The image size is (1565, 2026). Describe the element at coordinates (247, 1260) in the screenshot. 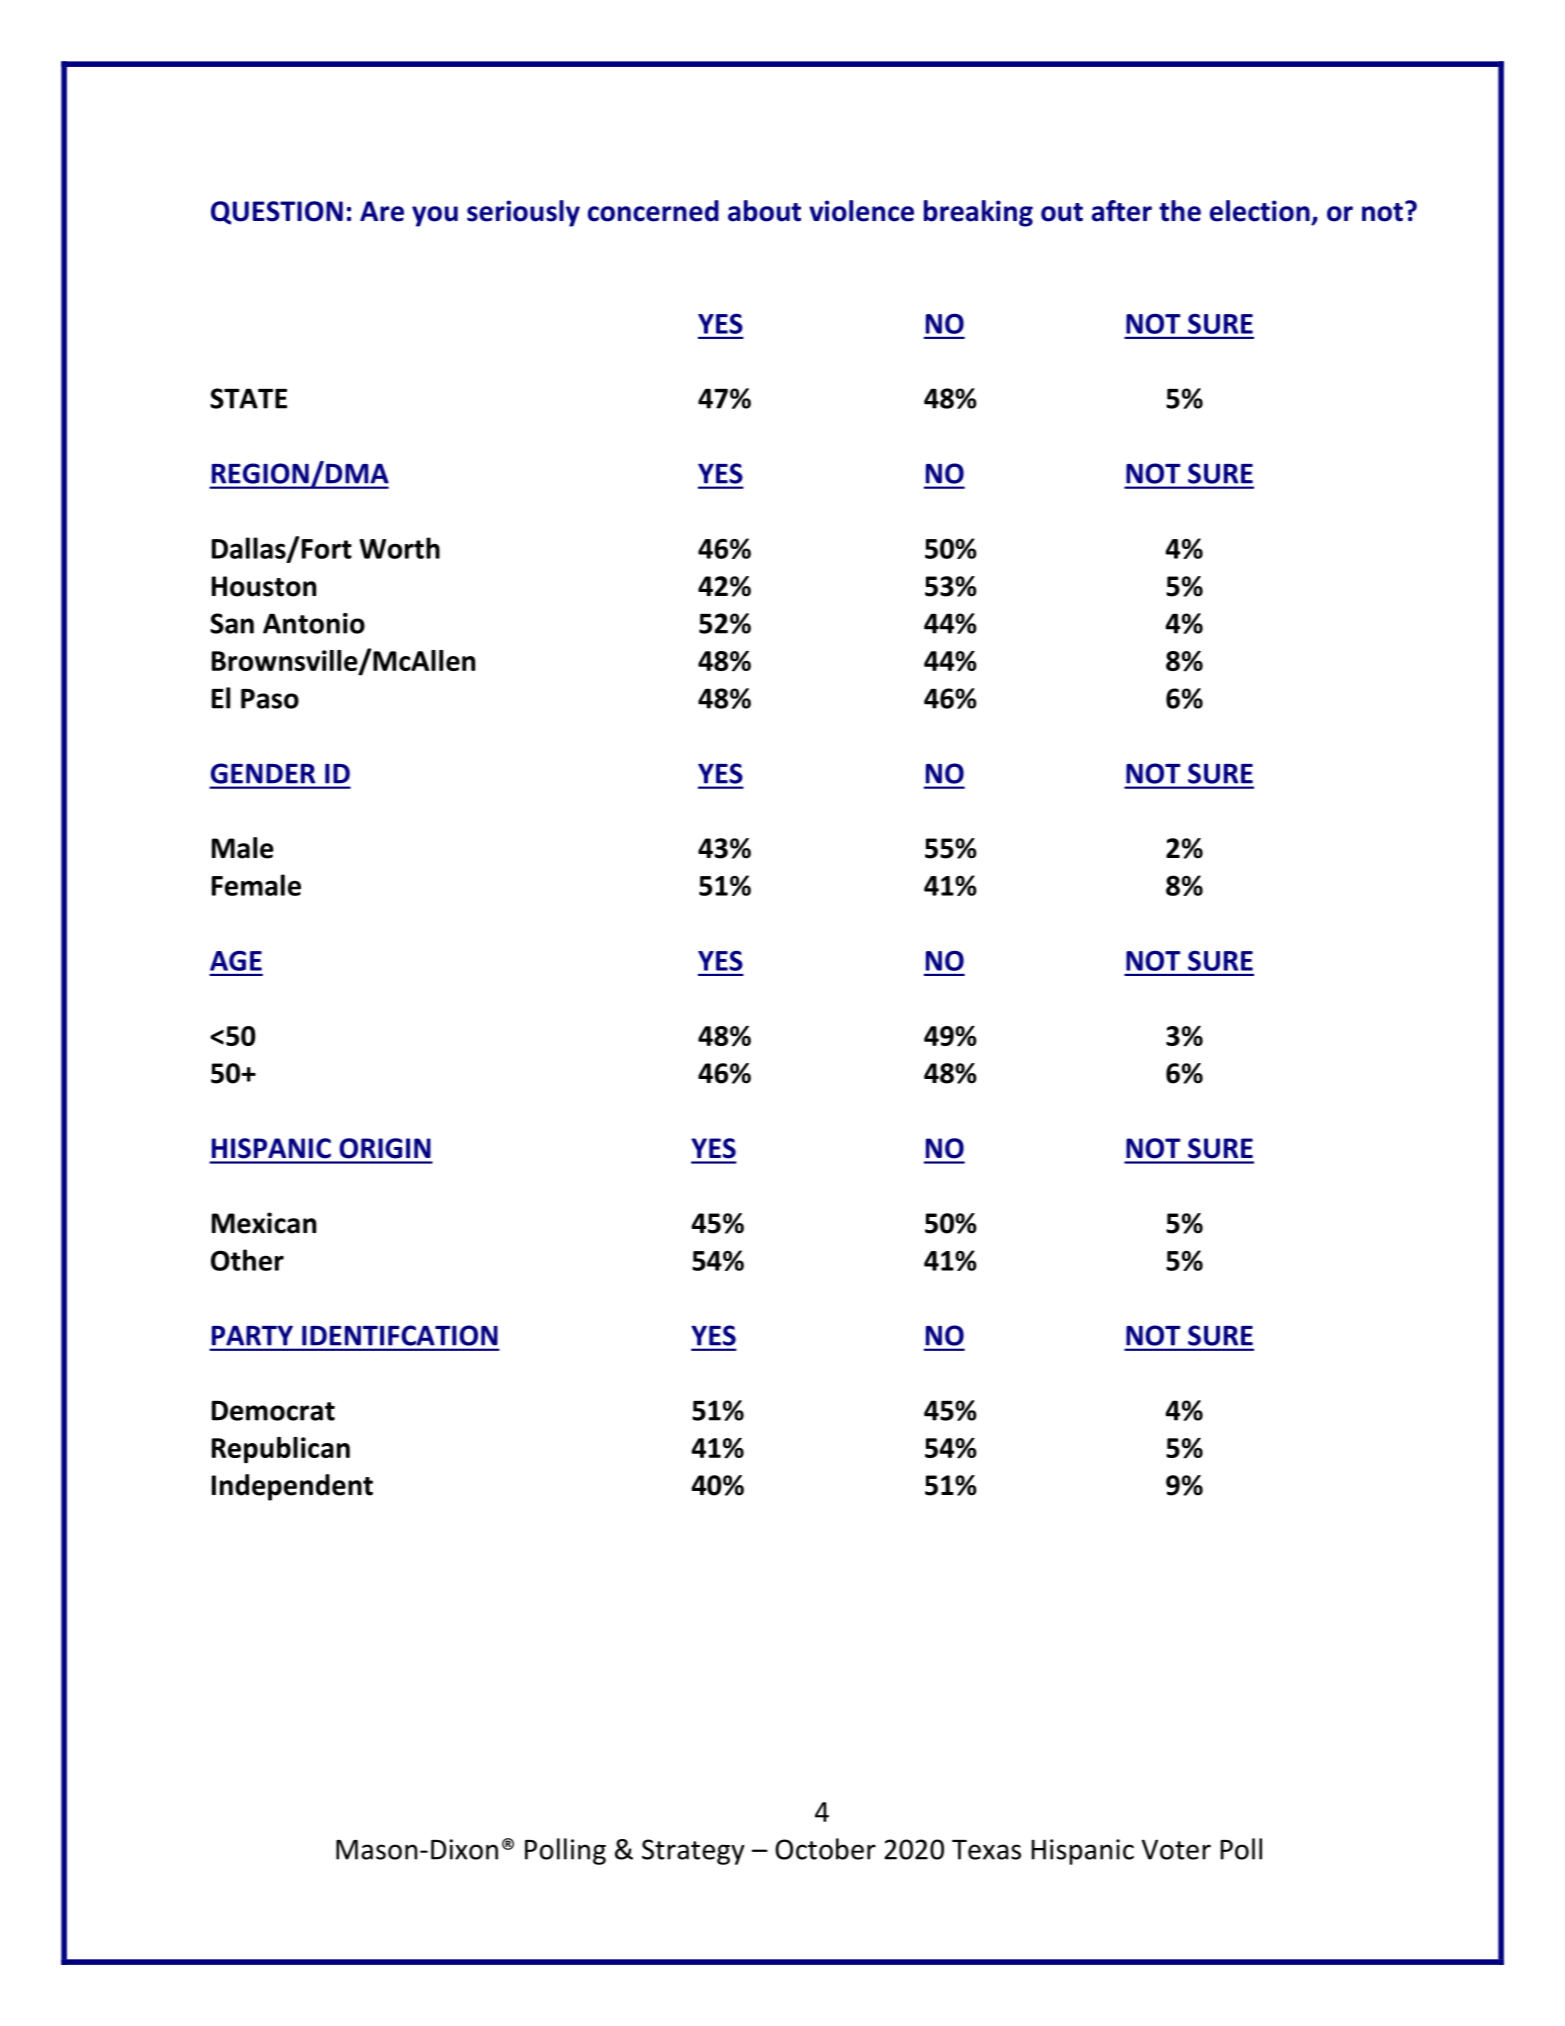

I see `Other` at that location.
